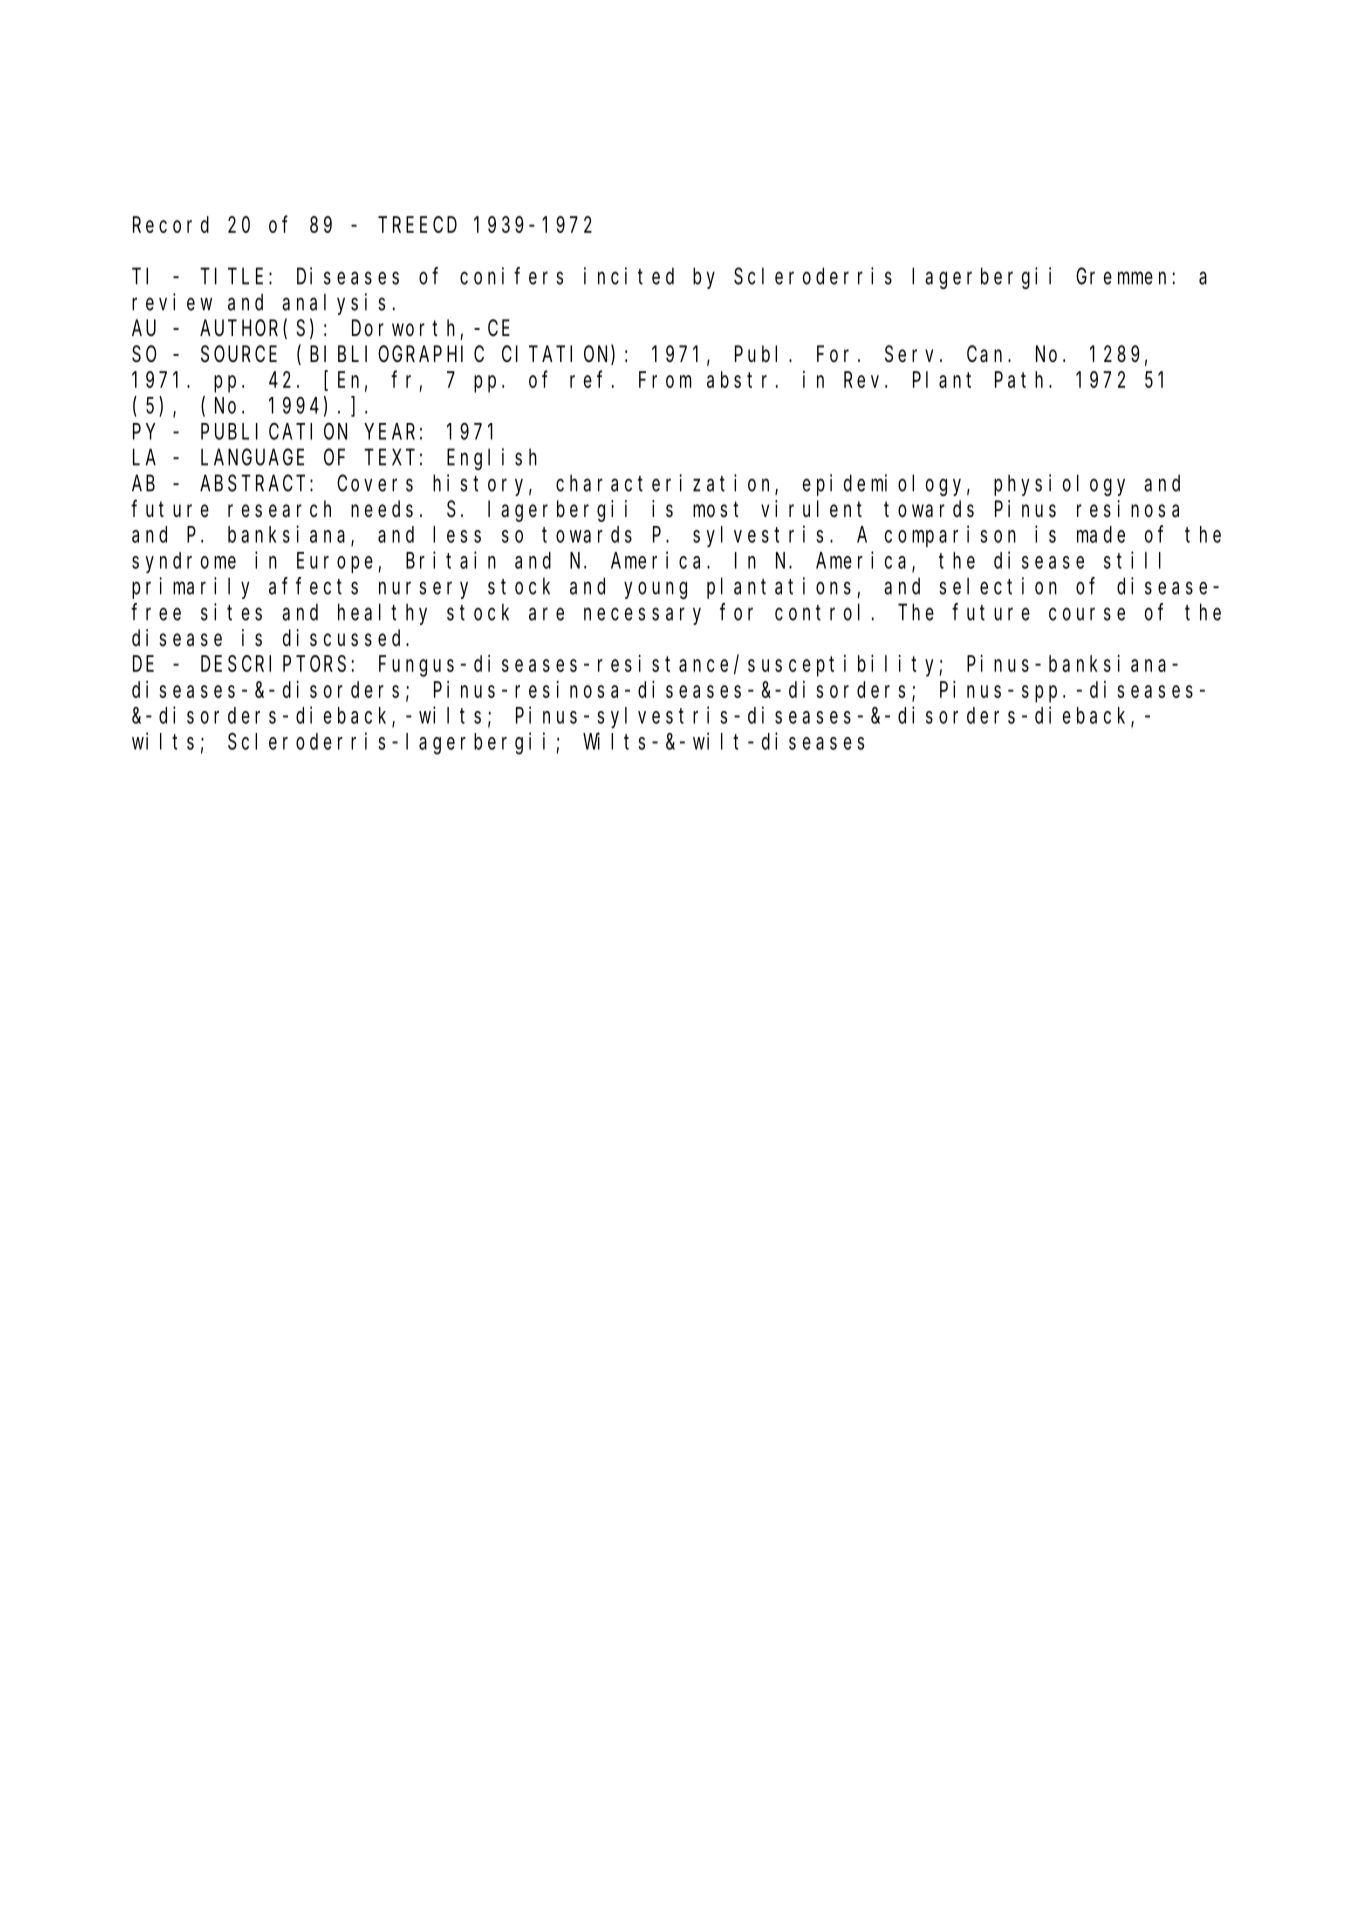 The height and width of the screenshot is (1920, 1357). Describe the element at coordinates (1101, 534) in the screenshot. I see `made` at that location.
